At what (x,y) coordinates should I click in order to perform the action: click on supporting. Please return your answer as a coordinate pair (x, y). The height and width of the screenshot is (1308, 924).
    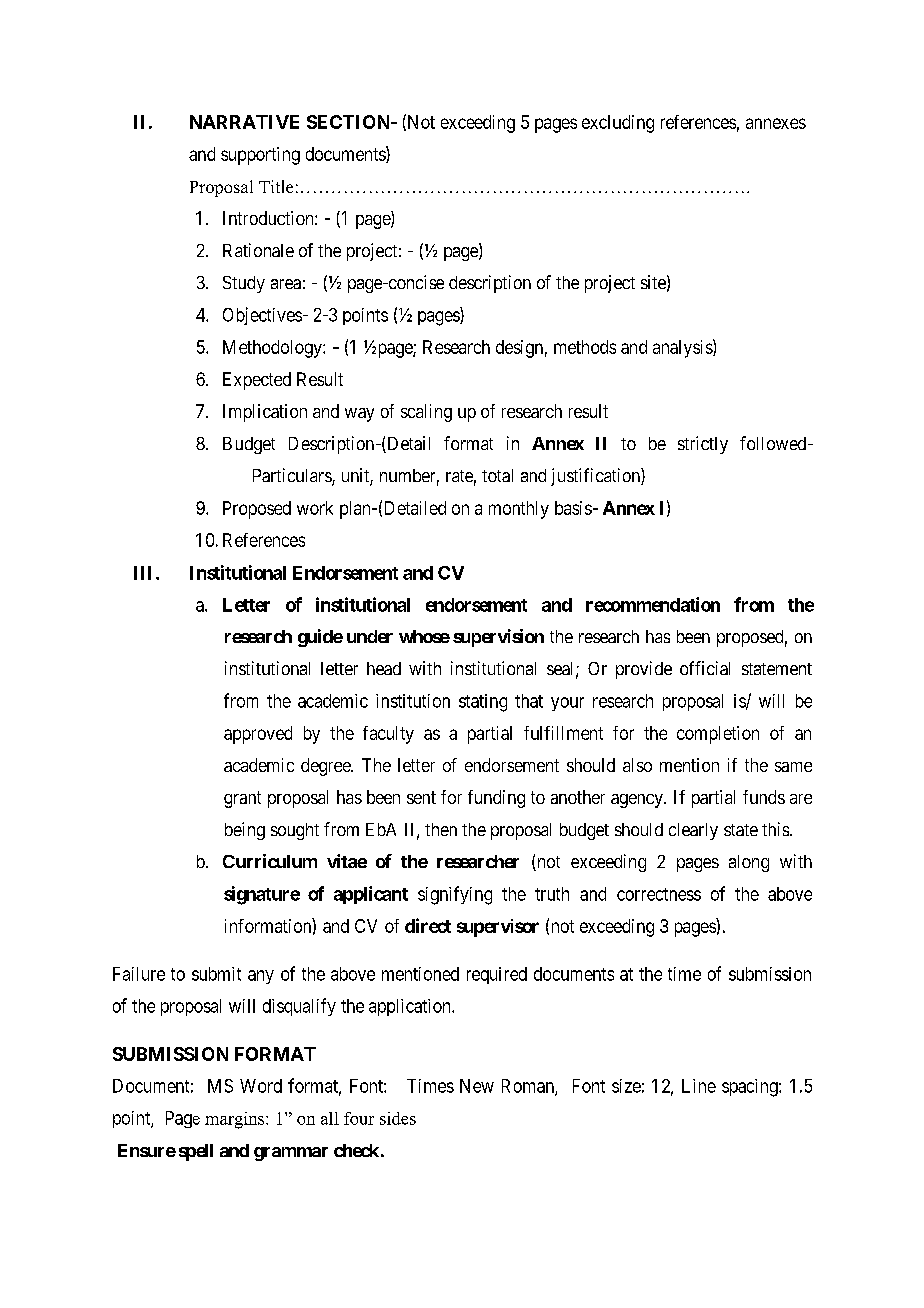
    Looking at the image, I should click on (260, 156).
